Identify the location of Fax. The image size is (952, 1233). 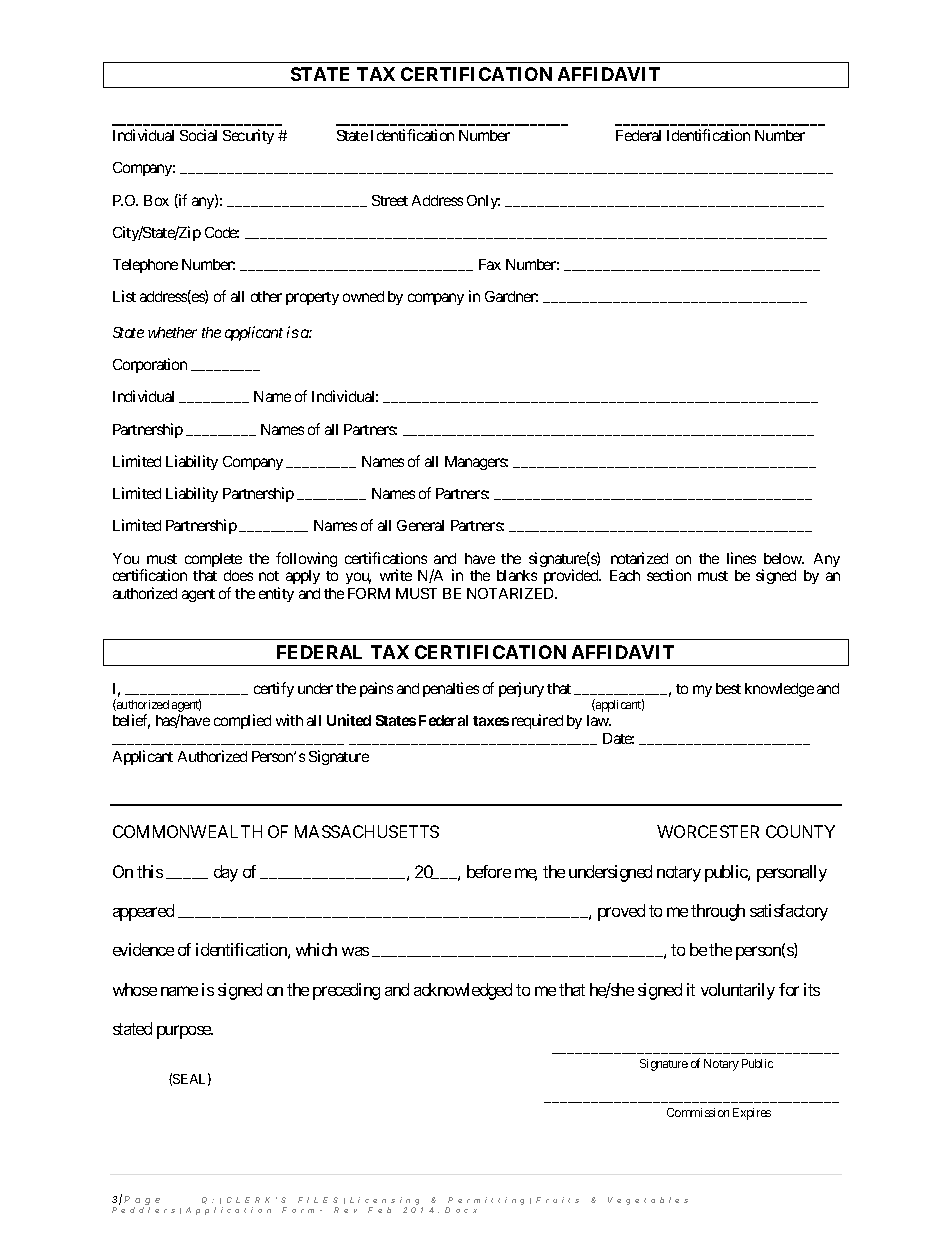
(490, 264).
